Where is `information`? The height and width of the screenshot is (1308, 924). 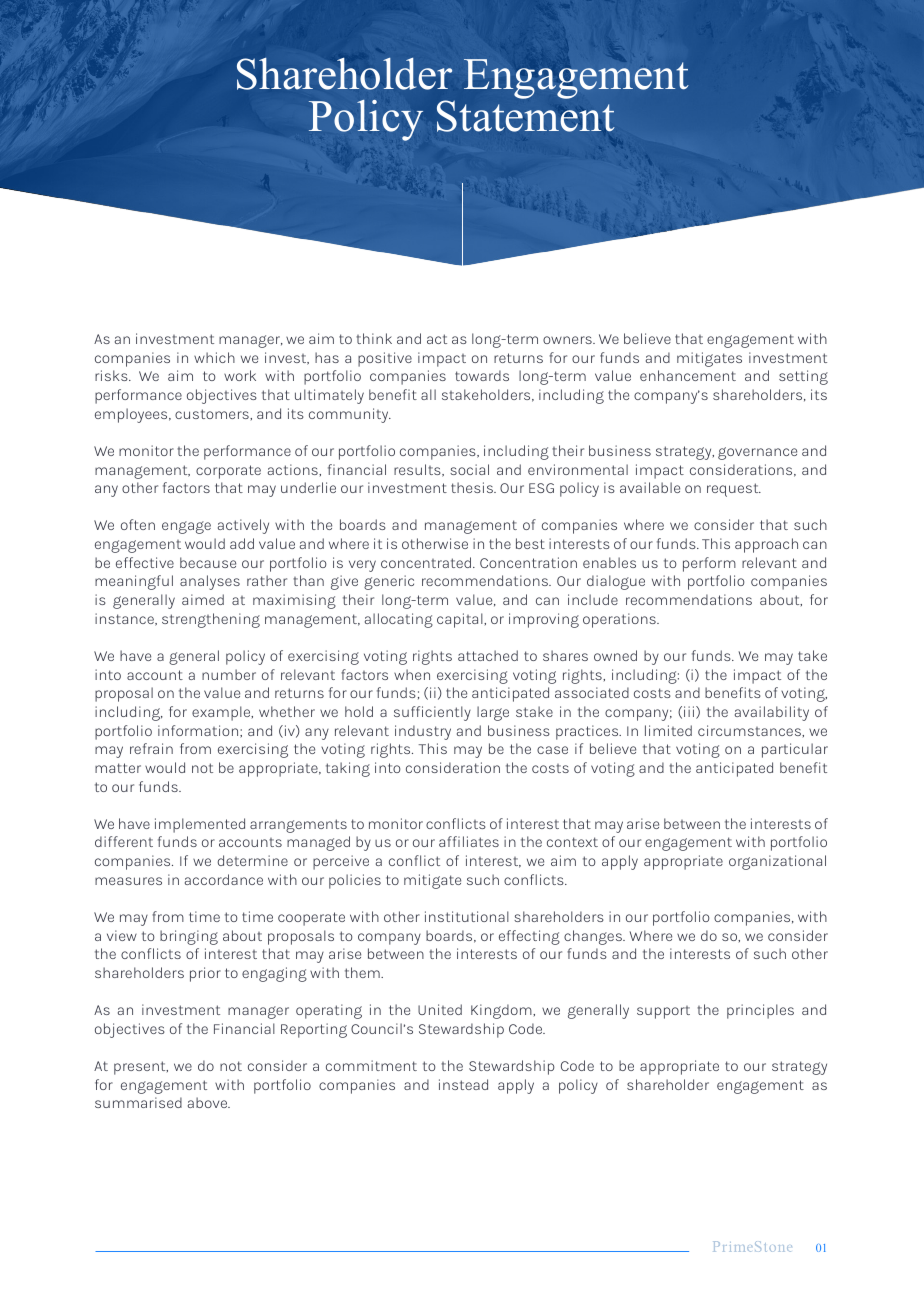
information is located at coordinates (199, 731).
